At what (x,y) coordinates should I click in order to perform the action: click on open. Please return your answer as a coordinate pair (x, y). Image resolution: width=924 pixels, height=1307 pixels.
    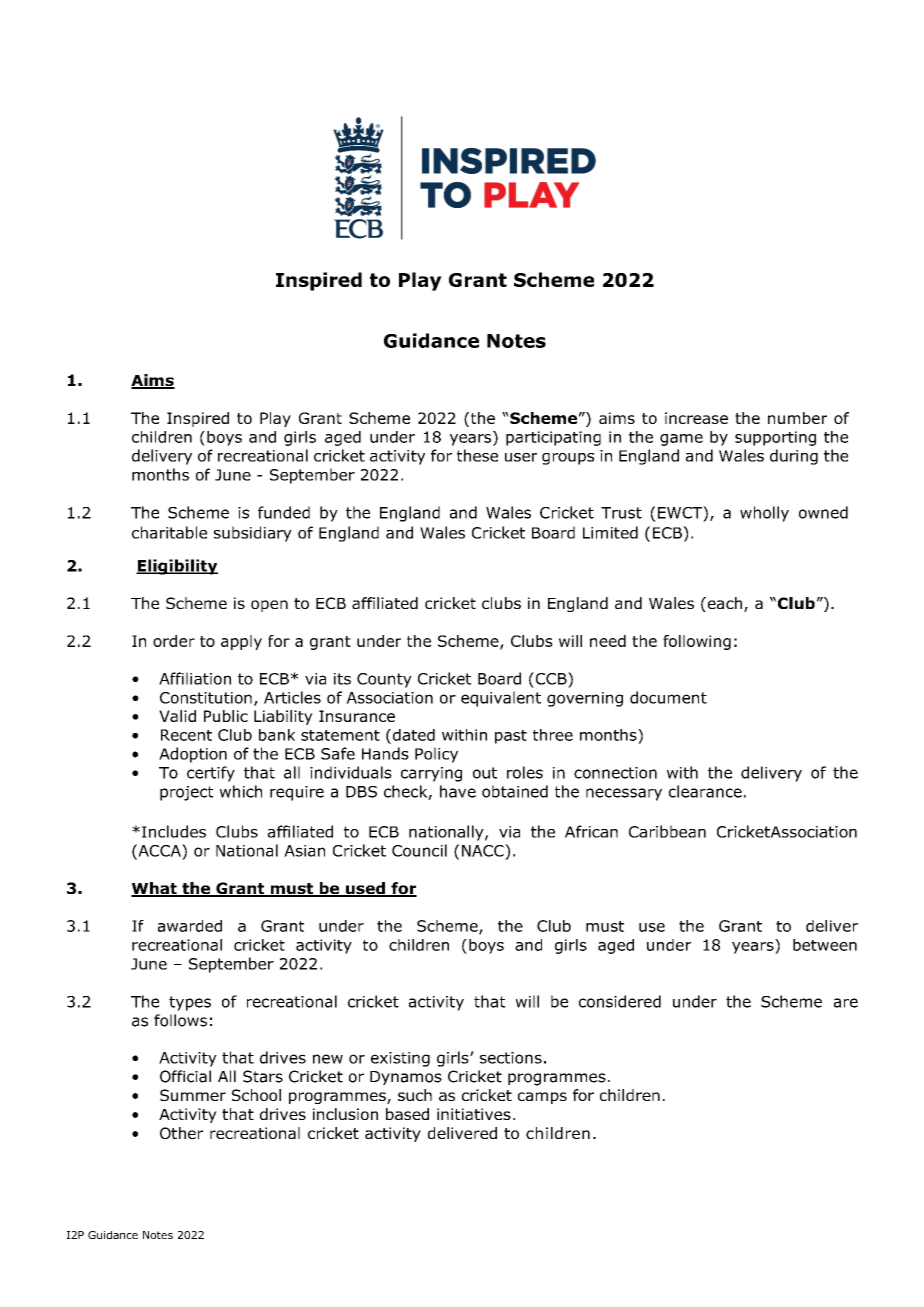
    Looking at the image, I should click on (269, 606).
